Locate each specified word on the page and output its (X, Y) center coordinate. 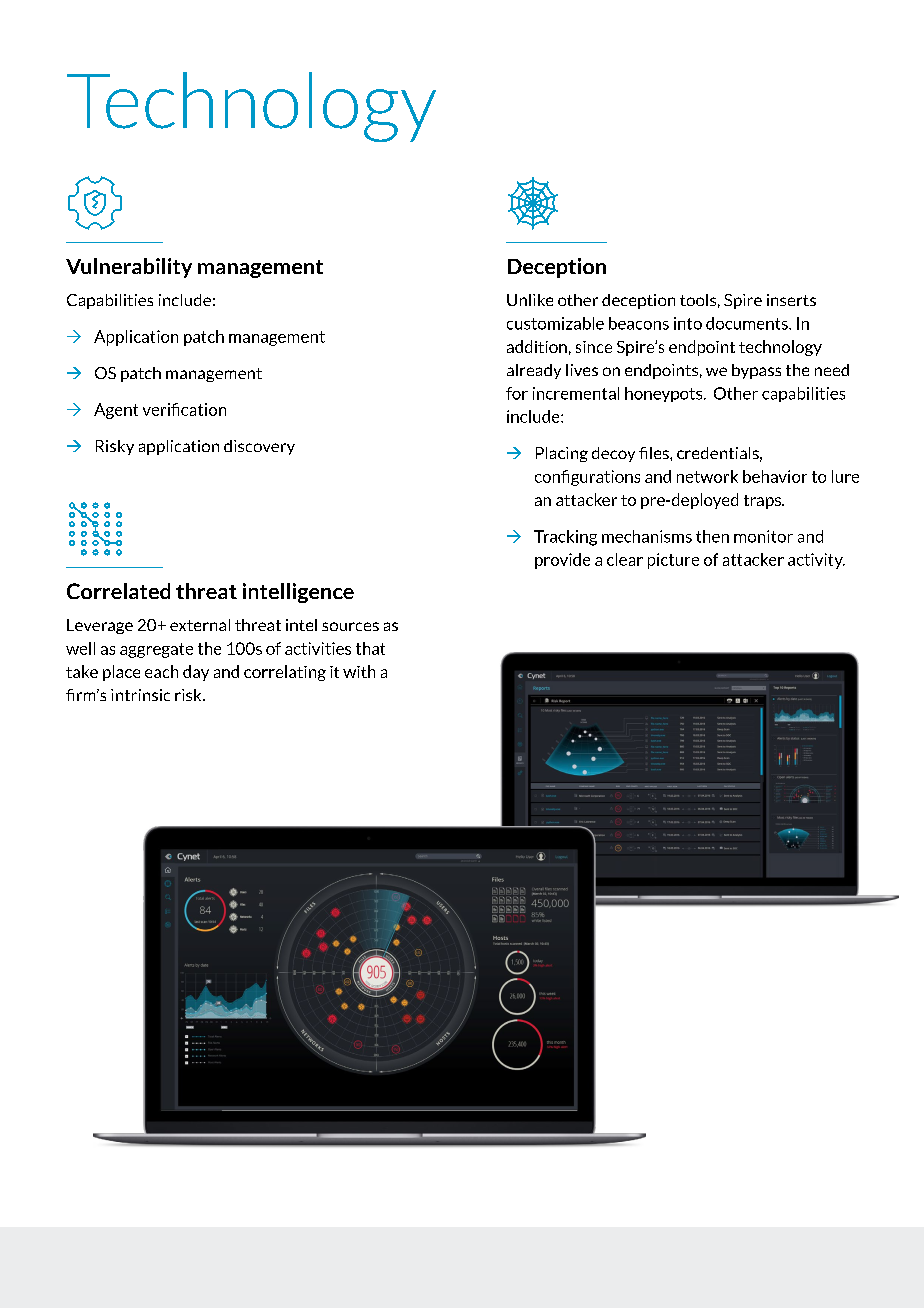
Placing (562, 454)
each (161, 671)
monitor (763, 536)
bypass (756, 371)
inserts (791, 300)
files (655, 453)
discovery (259, 447)
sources (350, 626)
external (200, 625)
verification (184, 409)
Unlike (530, 300)
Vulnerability (129, 268)
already (534, 371)
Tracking (565, 538)
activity (816, 561)
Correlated (118, 591)
